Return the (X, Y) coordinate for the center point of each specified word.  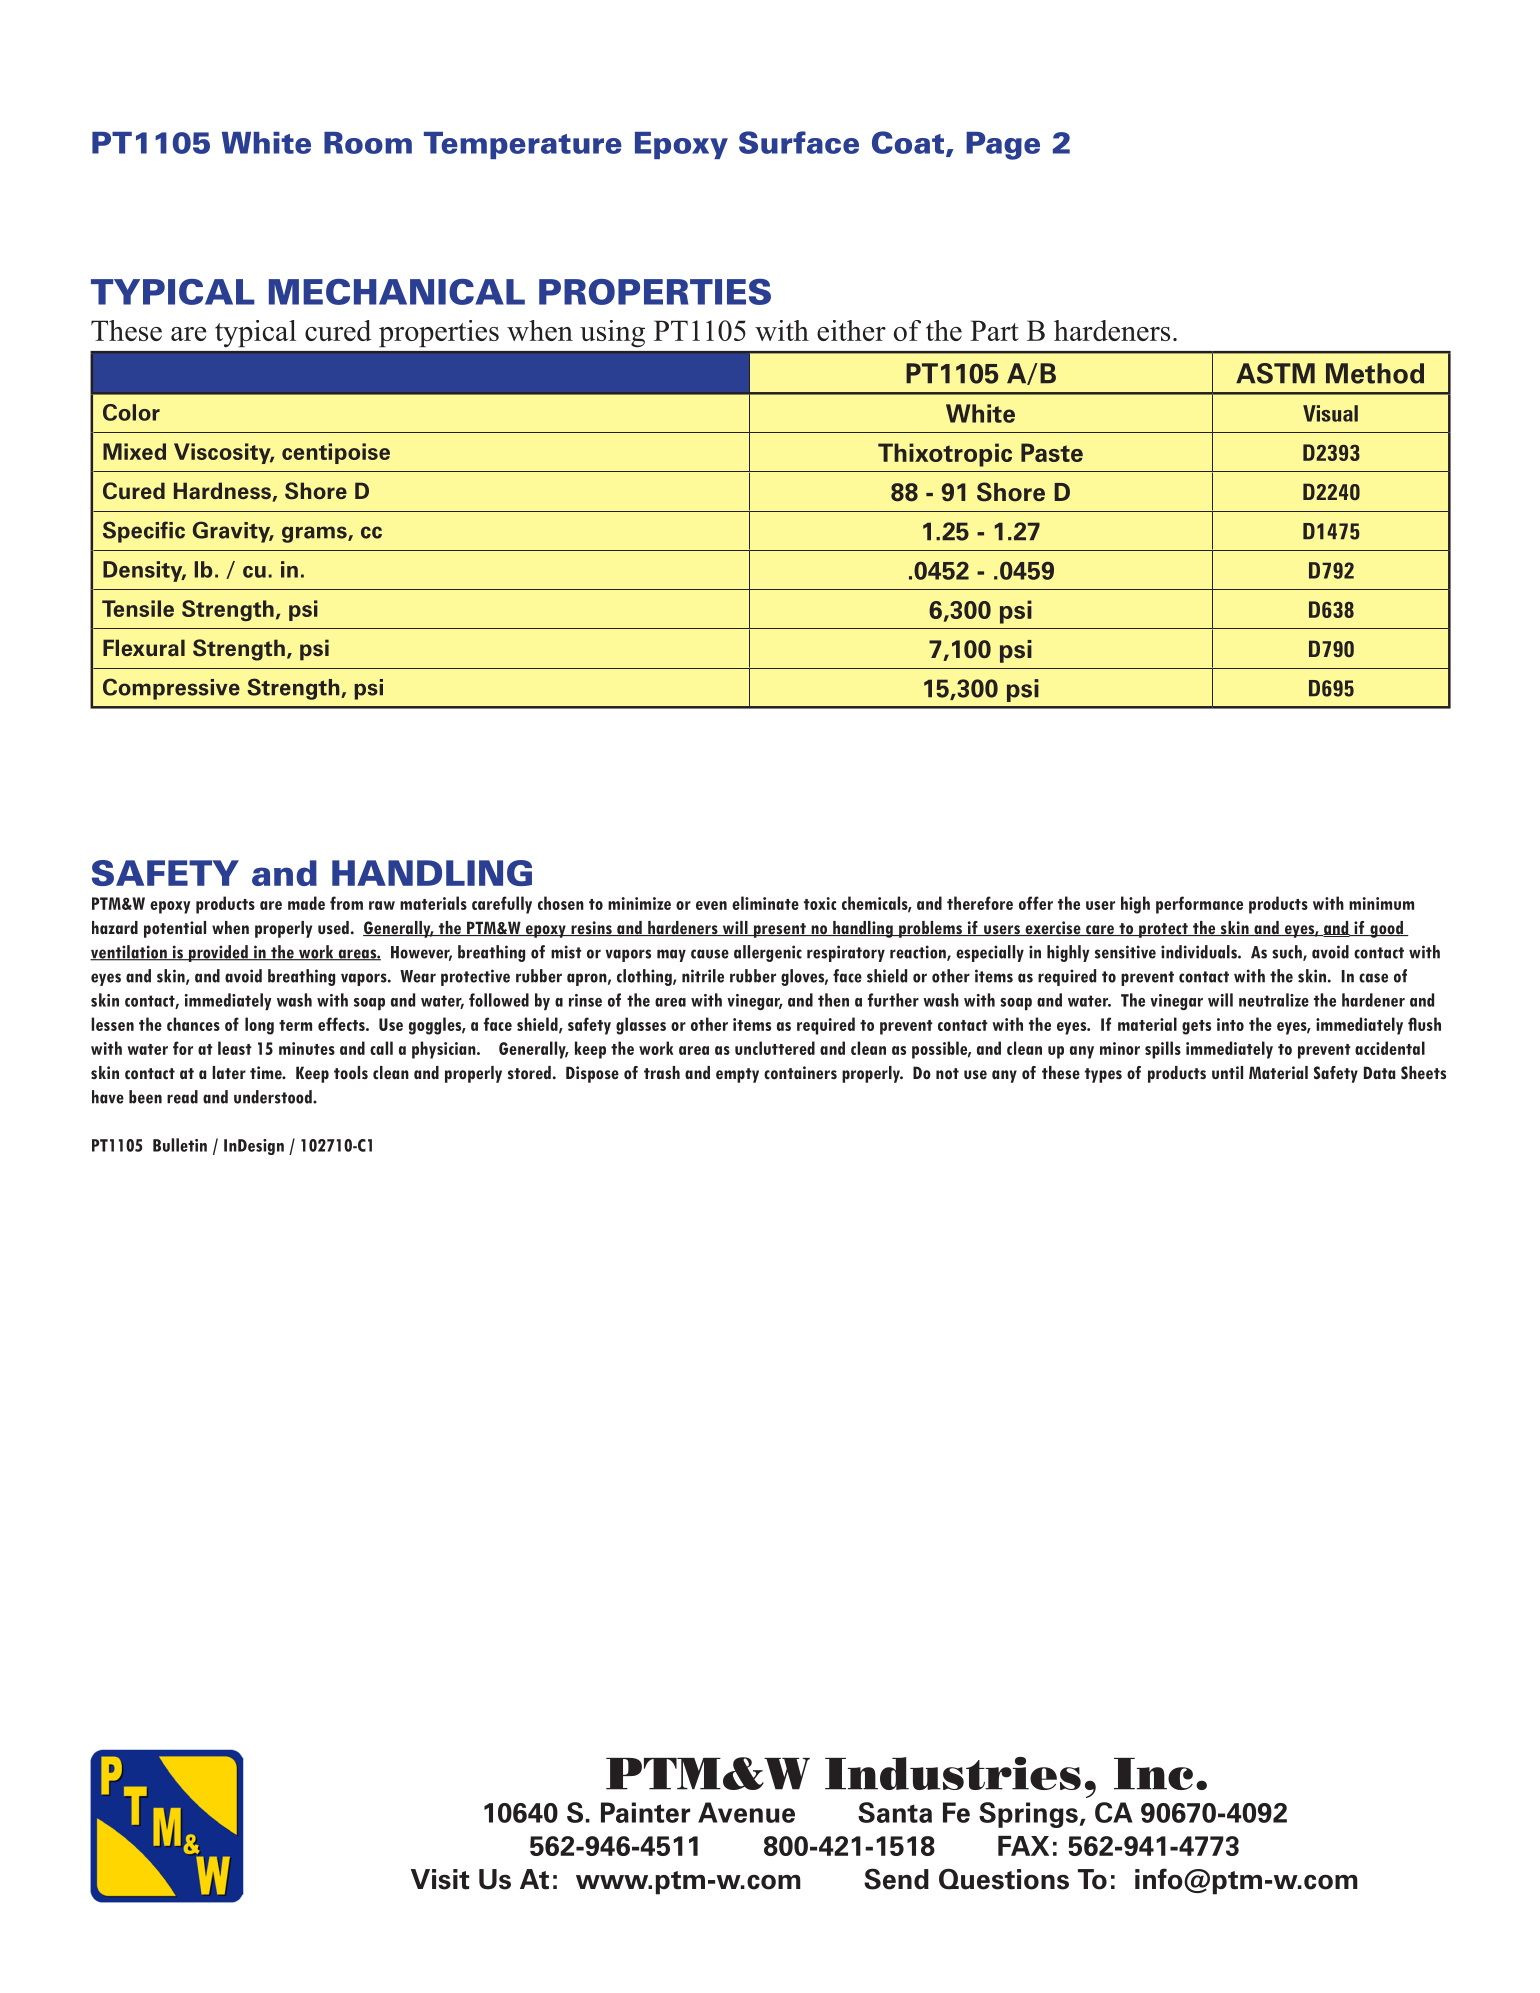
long (259, 1026)
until (1227, 1072)
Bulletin (180, 1145)
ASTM (1275, 373)
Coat (908, 142)
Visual (1330, 413)
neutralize (1274, 1000)
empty (737, 1075)
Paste (1052, 452)
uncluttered (775, 1048)
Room (368, 143)
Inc (1153, 1774)
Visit (440, 1879)
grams (315, 534)
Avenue (746, 1812)
